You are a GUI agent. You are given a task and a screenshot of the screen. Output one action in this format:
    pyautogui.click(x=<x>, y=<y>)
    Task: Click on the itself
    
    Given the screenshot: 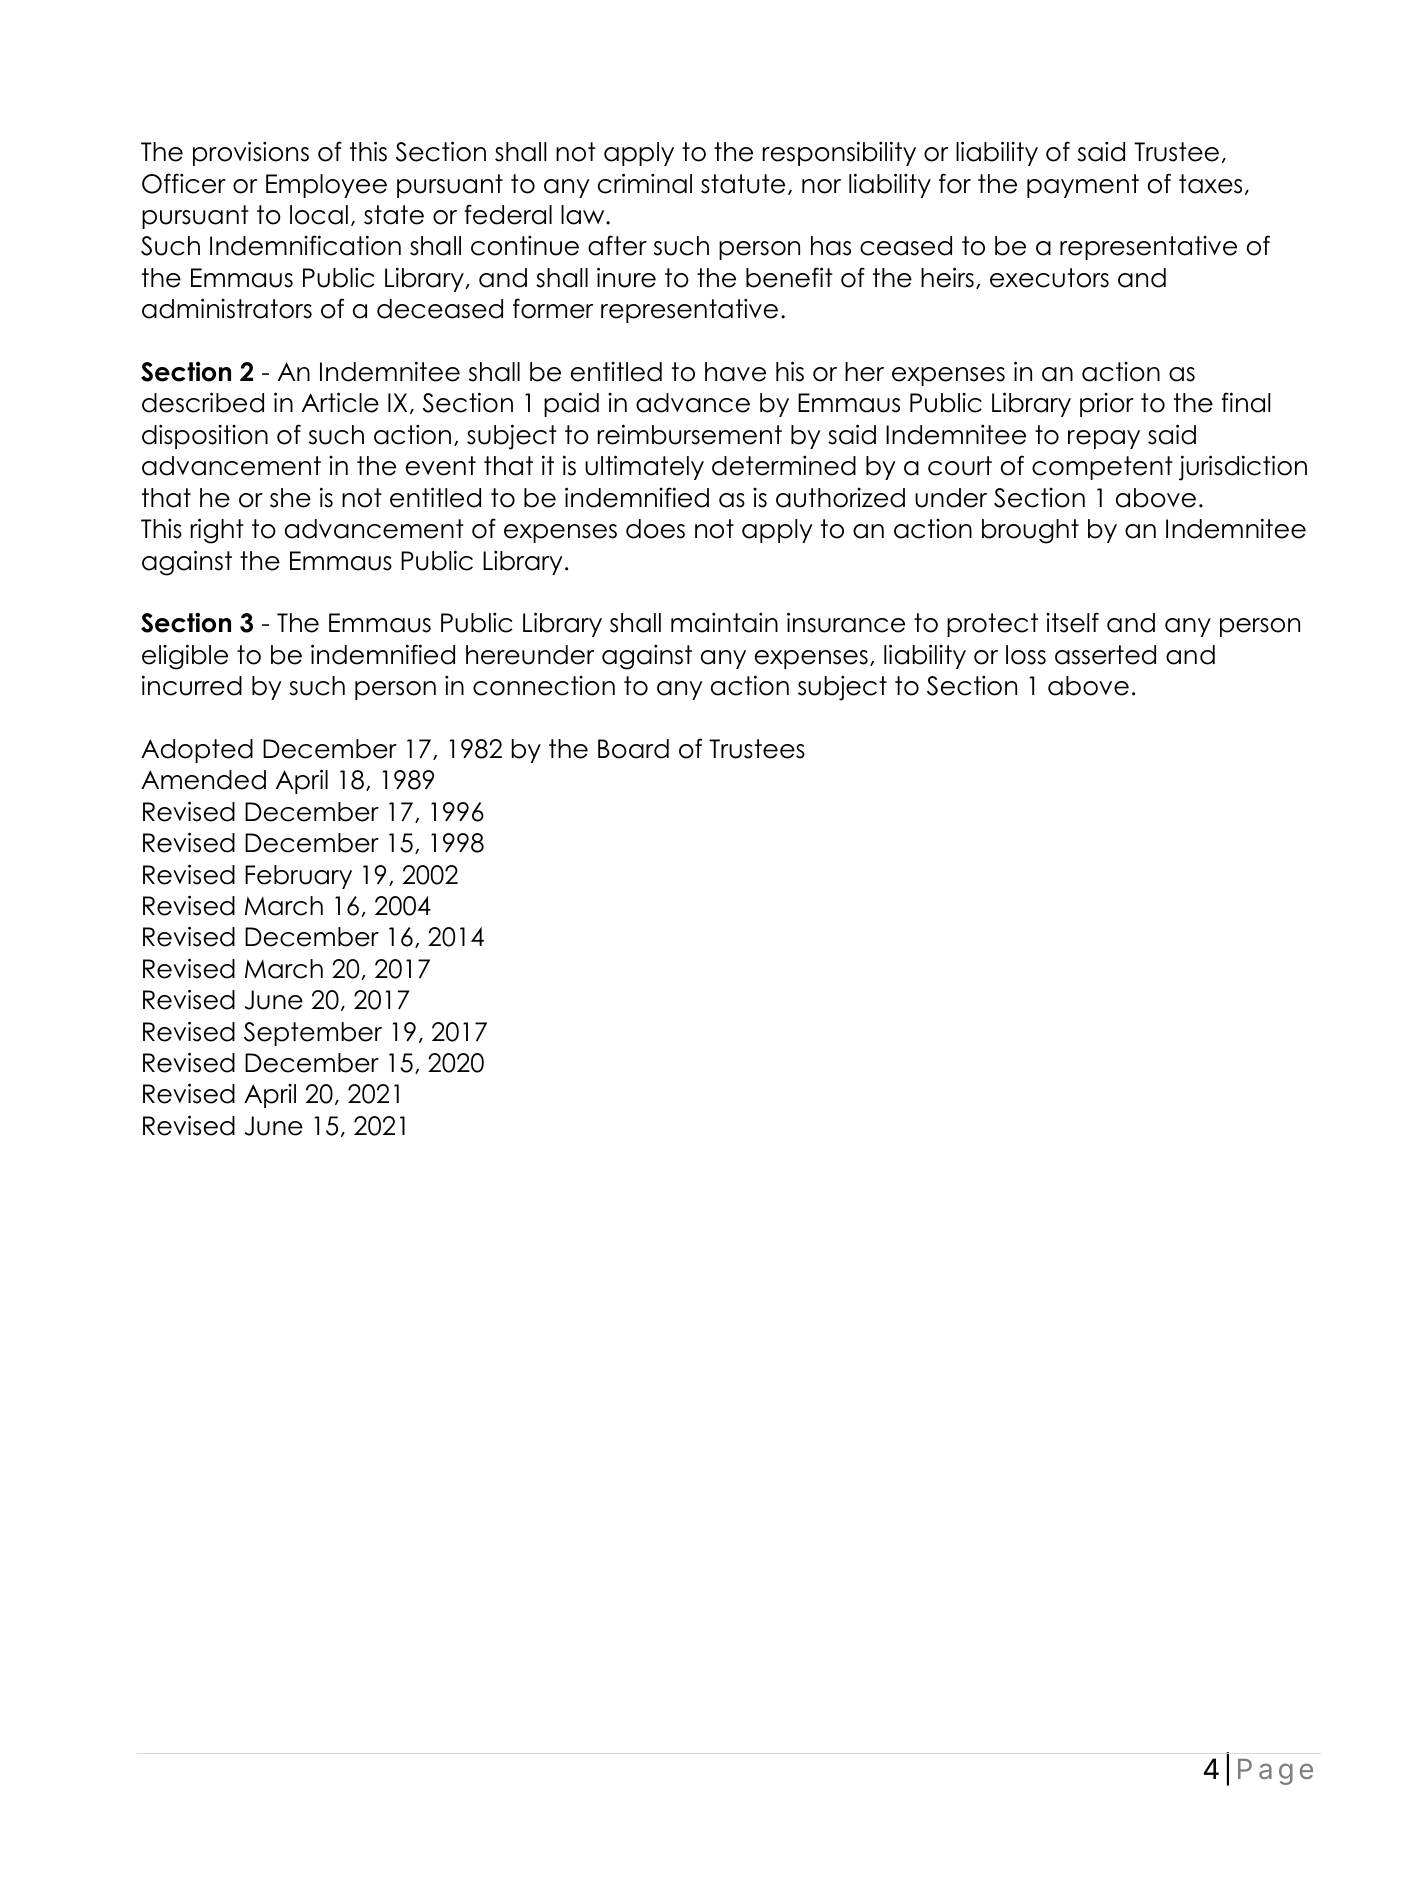 What is the action you would take?
    pyautogui.click(x=1072, y=622)
